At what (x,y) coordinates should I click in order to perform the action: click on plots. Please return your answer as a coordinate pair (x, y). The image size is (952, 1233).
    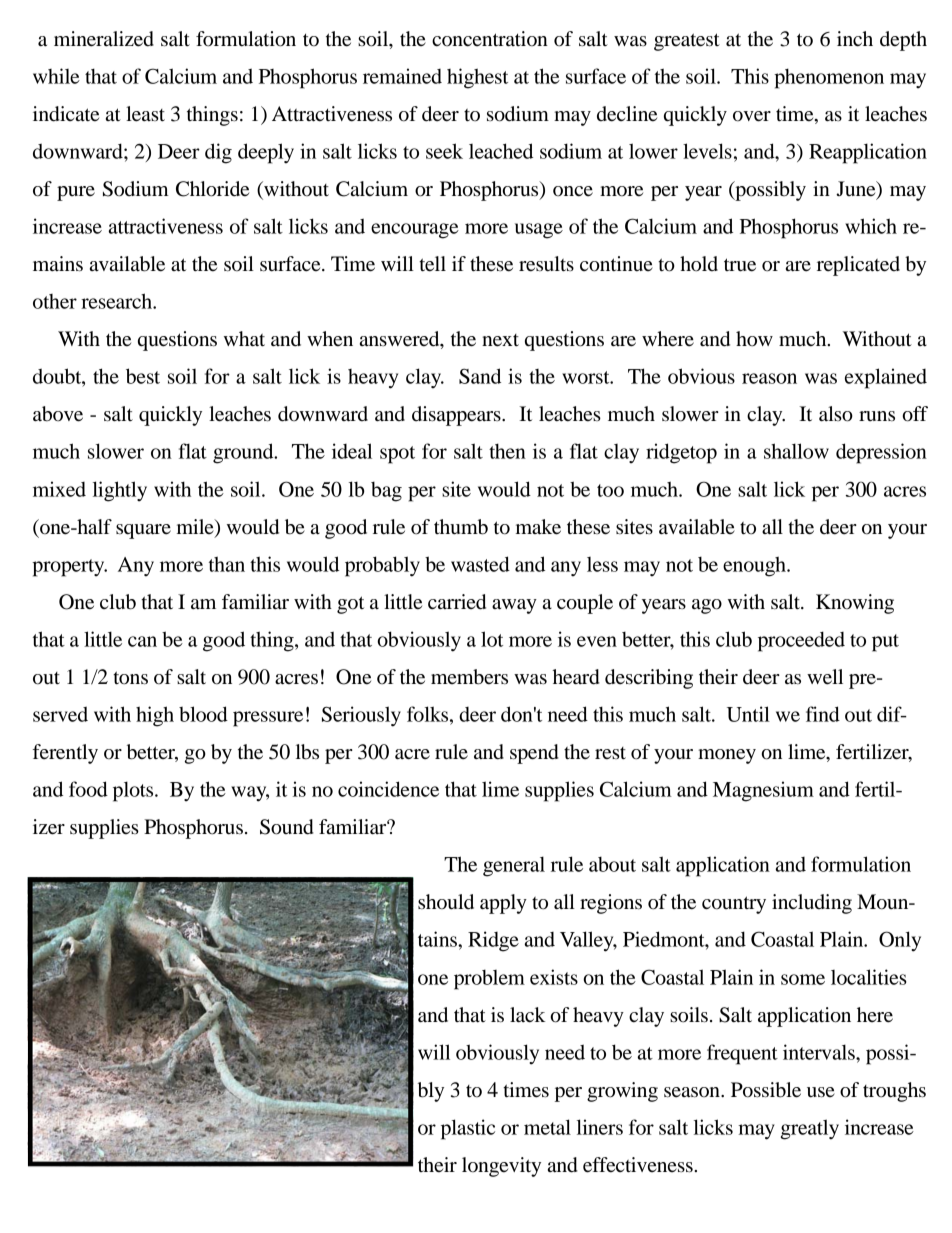
    Looking at the image, I should click on (134, 791).
